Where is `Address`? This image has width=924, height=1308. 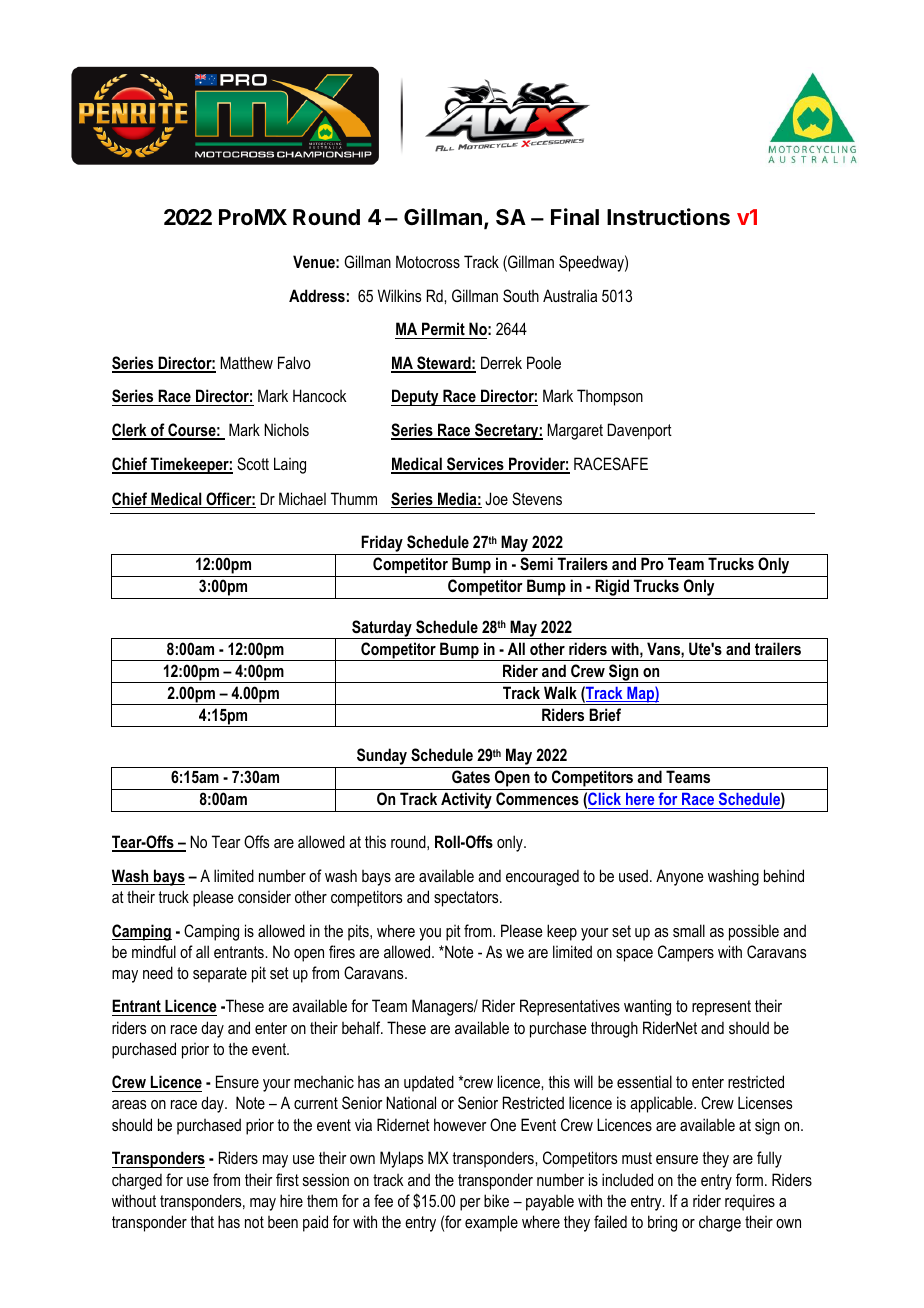 Address is located at coordinates (317, 295).
